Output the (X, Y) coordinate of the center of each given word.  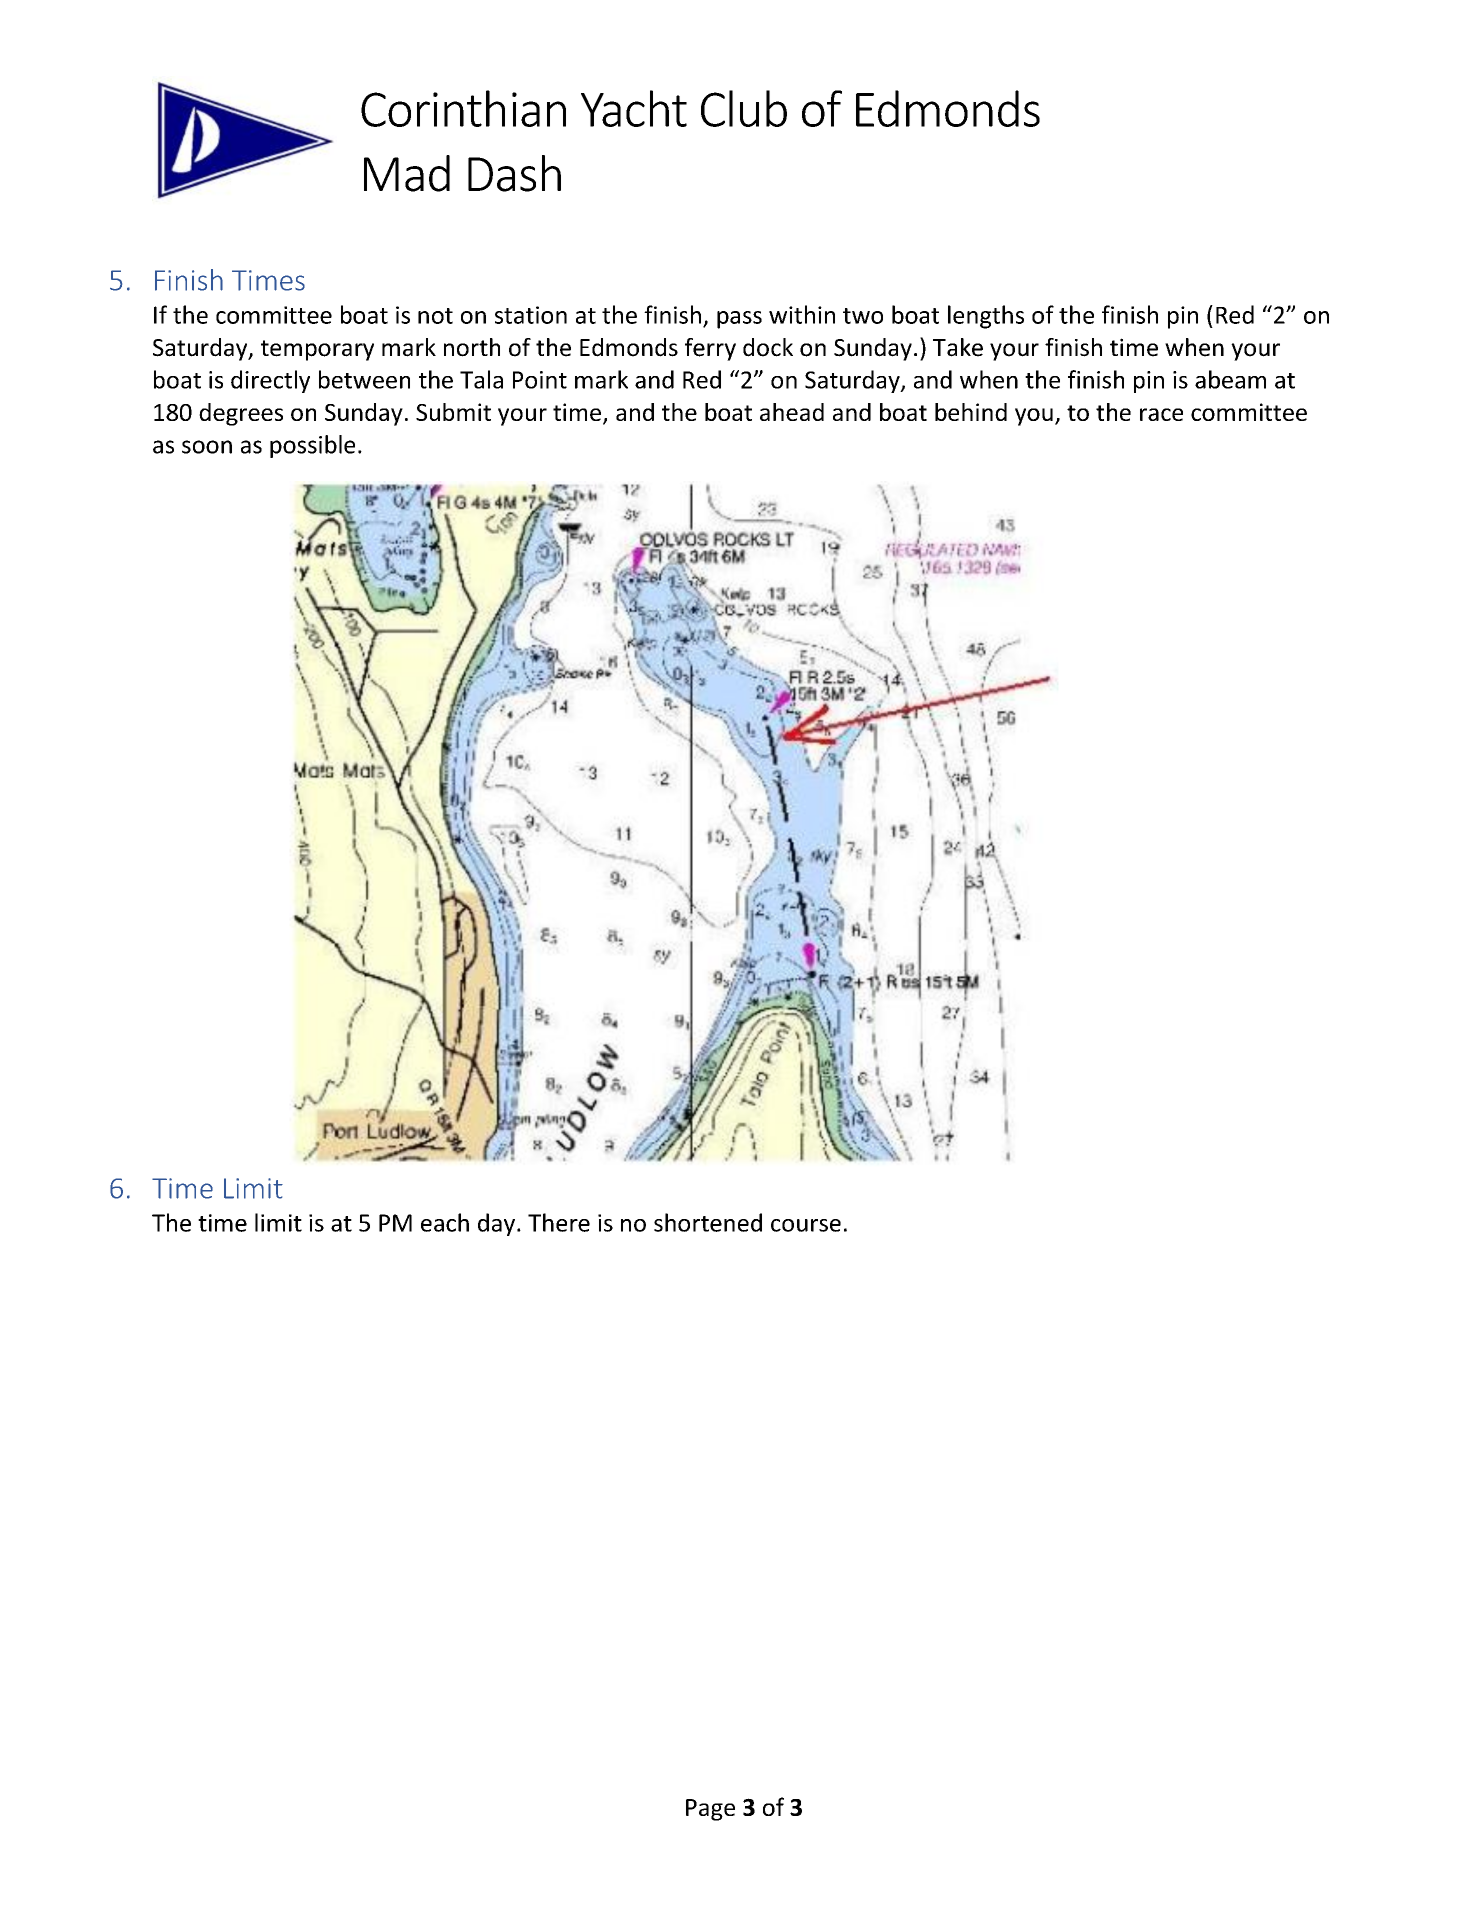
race (1161, 414)
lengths (986, 317)
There (559, 1222)
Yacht (634, 108)
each (445, 1222)
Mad (407, 173)
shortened (708, 1222)
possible (312, 446)
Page (710, 1810)
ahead (792, 412)
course (806, 1225)
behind (971, 412)
